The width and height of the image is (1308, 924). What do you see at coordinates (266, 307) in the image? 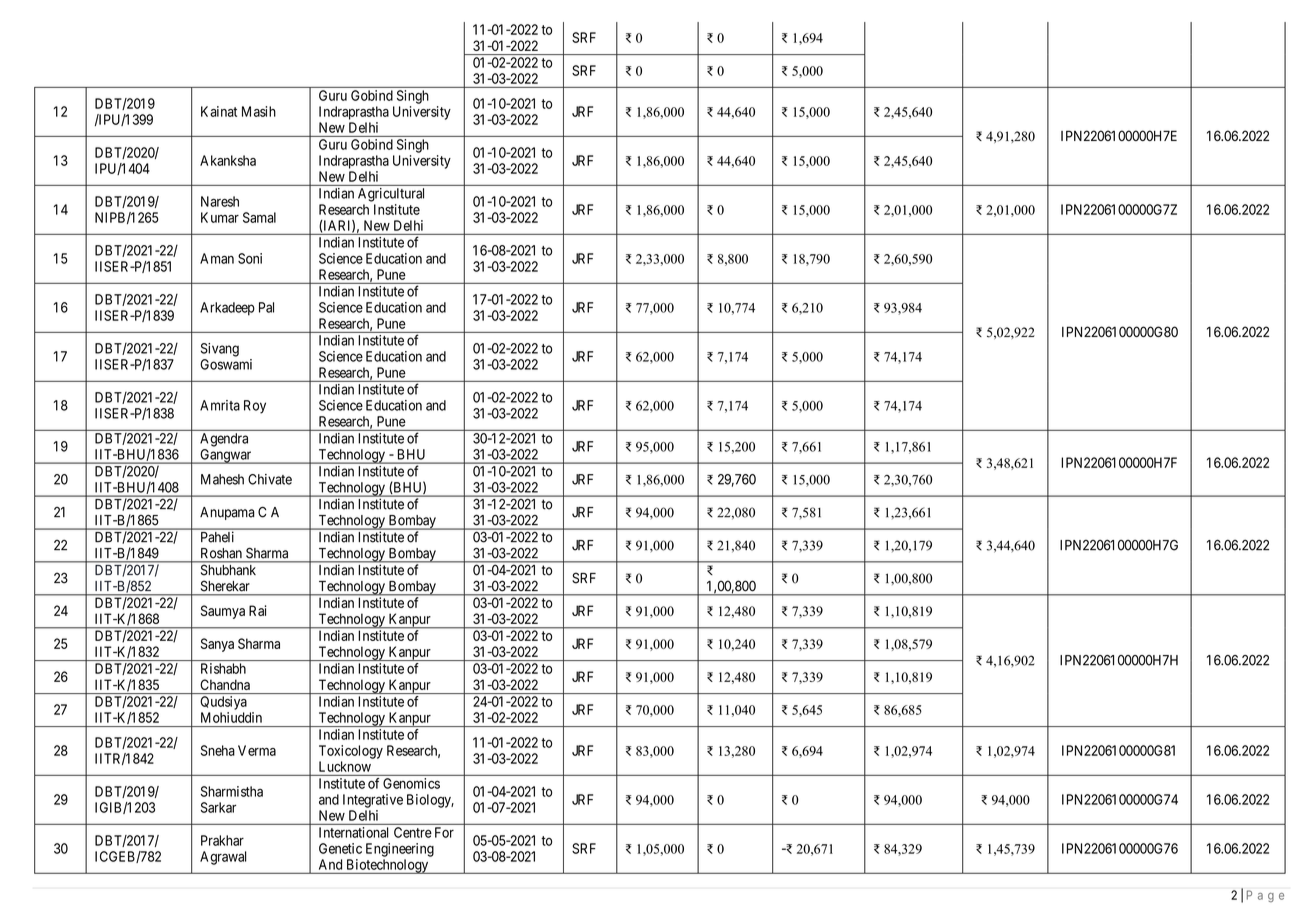
I see `Pal` at bounding box center [266, 307].
